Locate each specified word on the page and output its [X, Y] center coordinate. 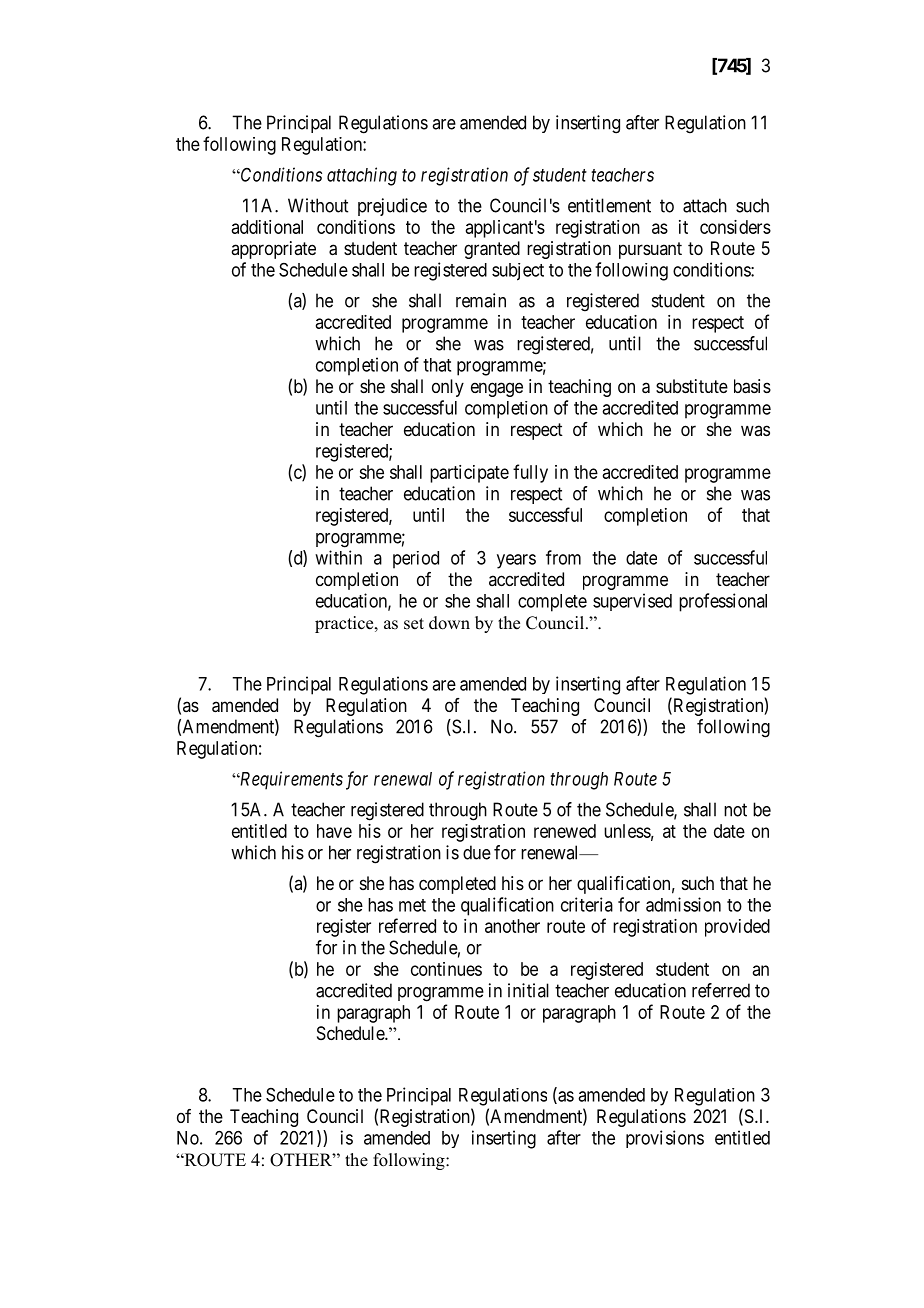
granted [492, 250]
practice [345, 624]
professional [723, 602]
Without [318, 205]
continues [446, 969]
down [449, 623]
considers [735, 227]
